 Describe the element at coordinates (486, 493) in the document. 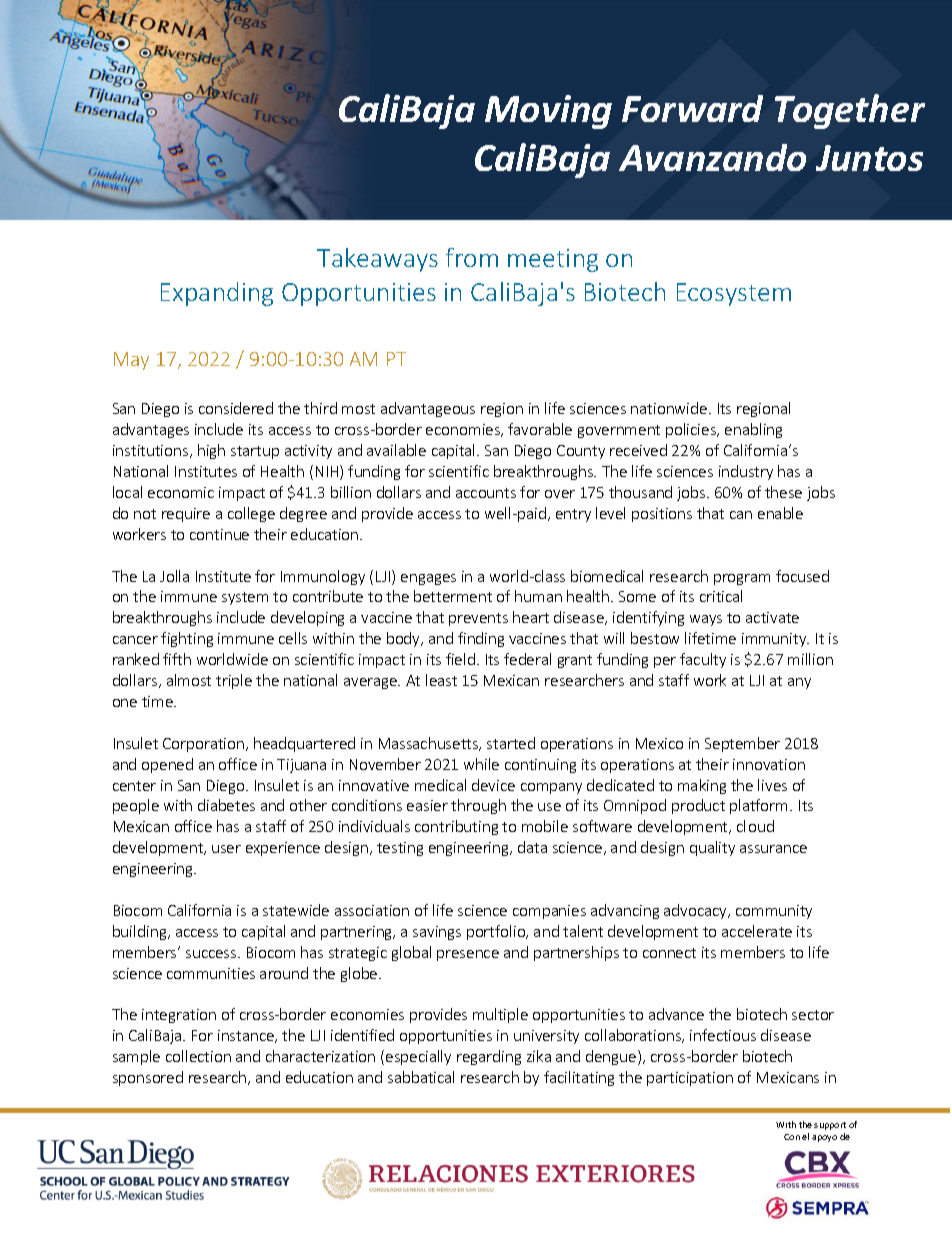

I see `accounts` at that location.
